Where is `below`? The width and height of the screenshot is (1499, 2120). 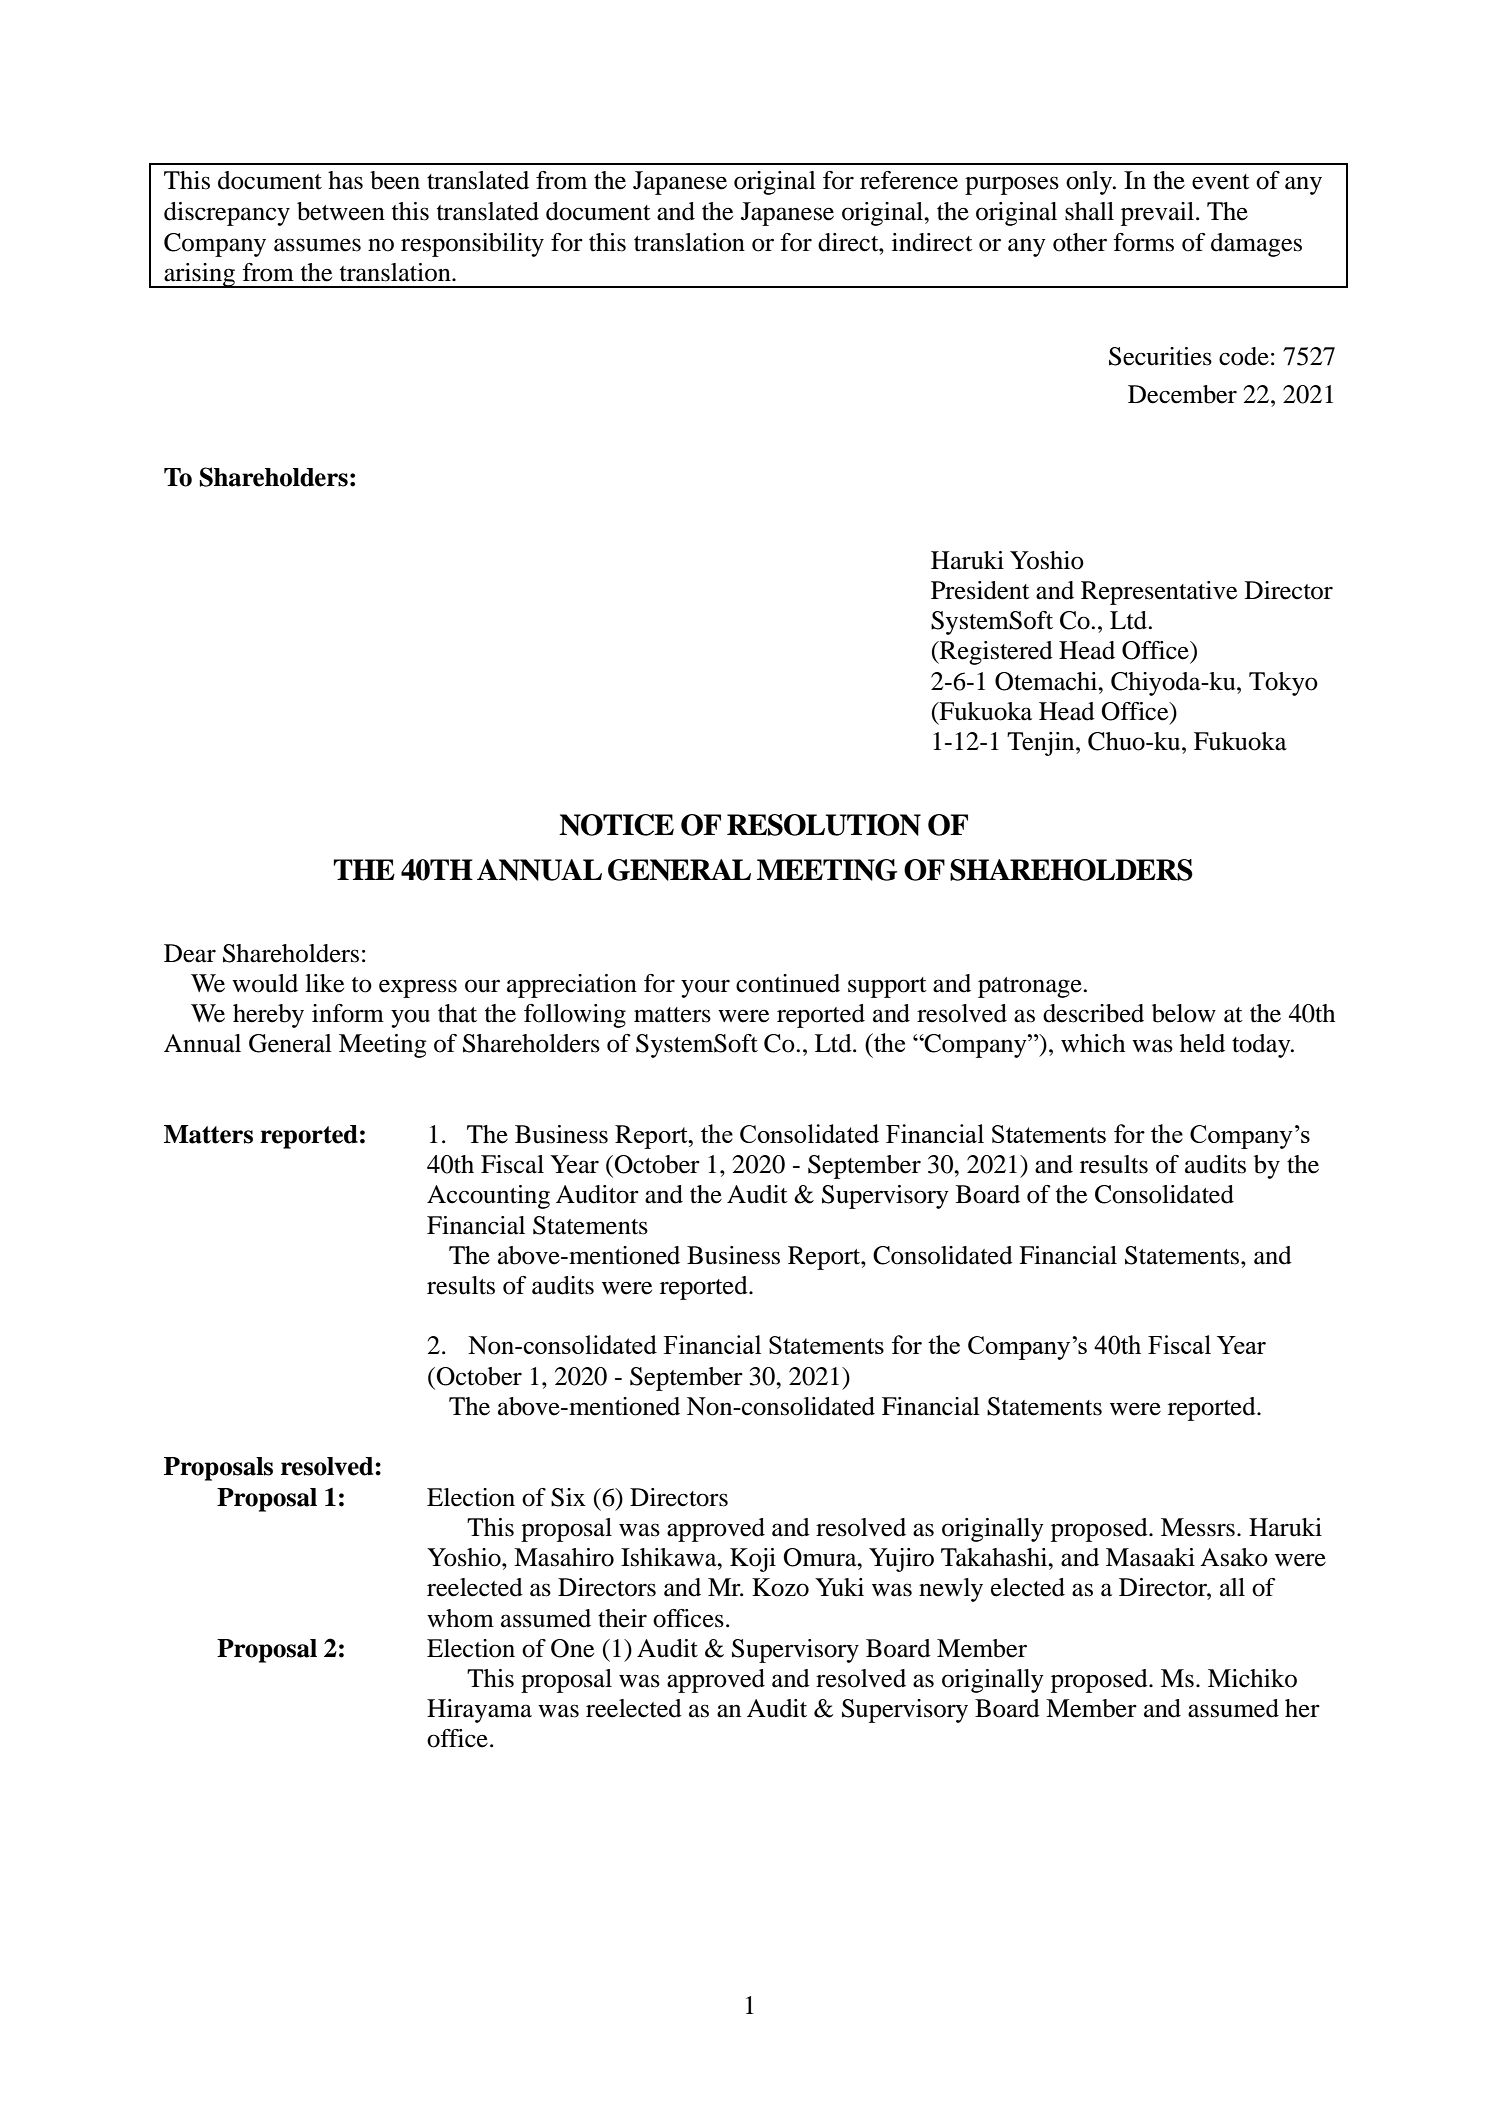
below is located at coordinates (1184, 1013).
